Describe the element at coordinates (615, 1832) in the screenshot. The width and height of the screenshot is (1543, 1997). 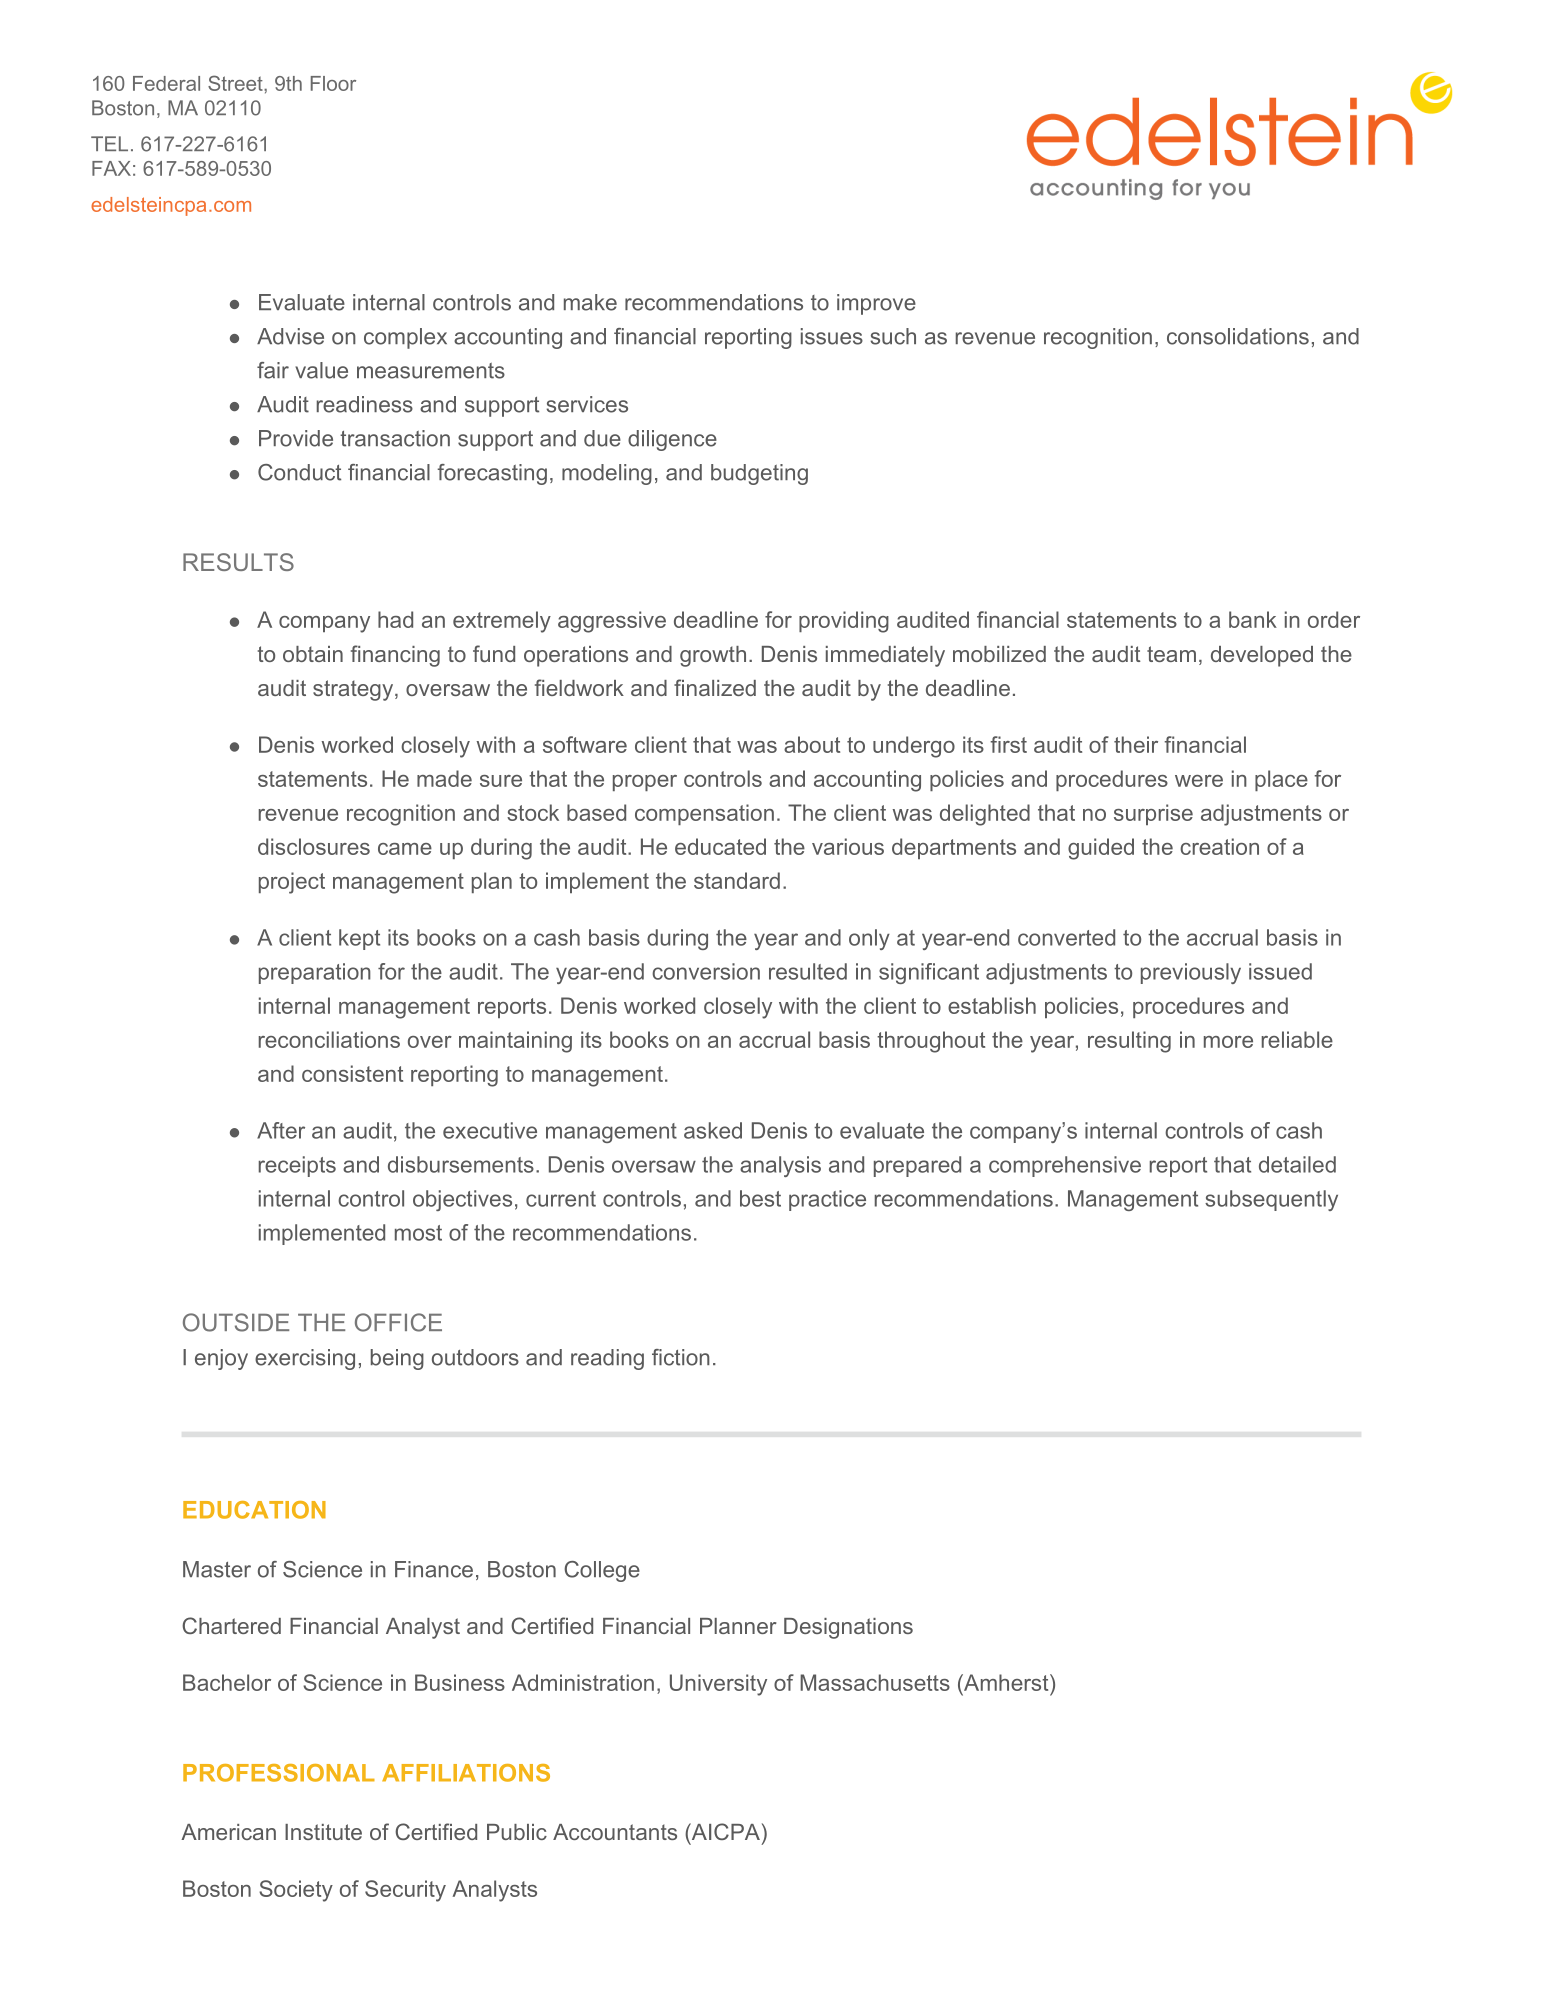
I see `Accountants` at that location.
